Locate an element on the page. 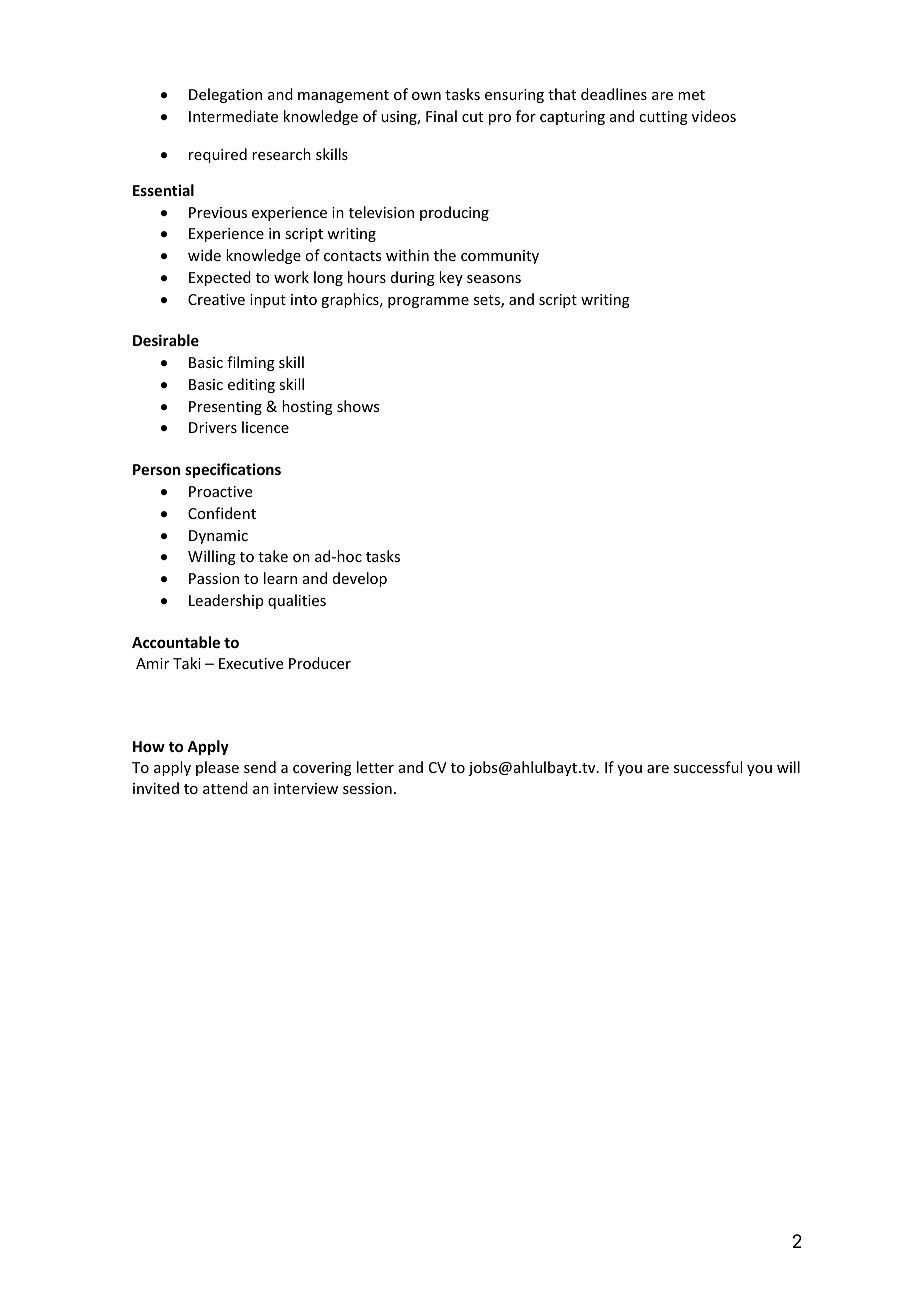 The height and width of the image is (1308, 924). successful is located at coordinates (708, 767).
